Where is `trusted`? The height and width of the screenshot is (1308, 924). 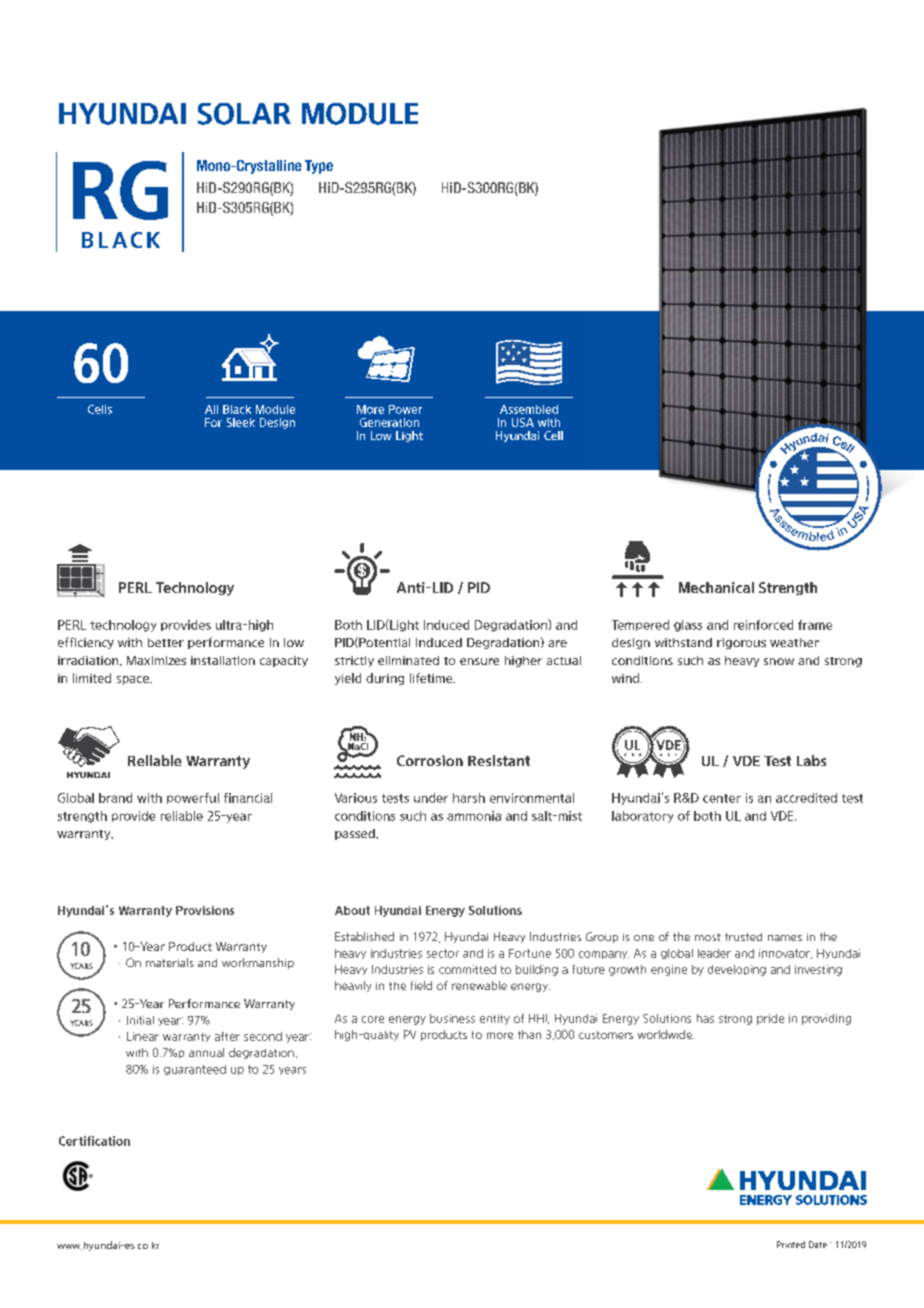
trusted is located at coordinates (743, 937).
